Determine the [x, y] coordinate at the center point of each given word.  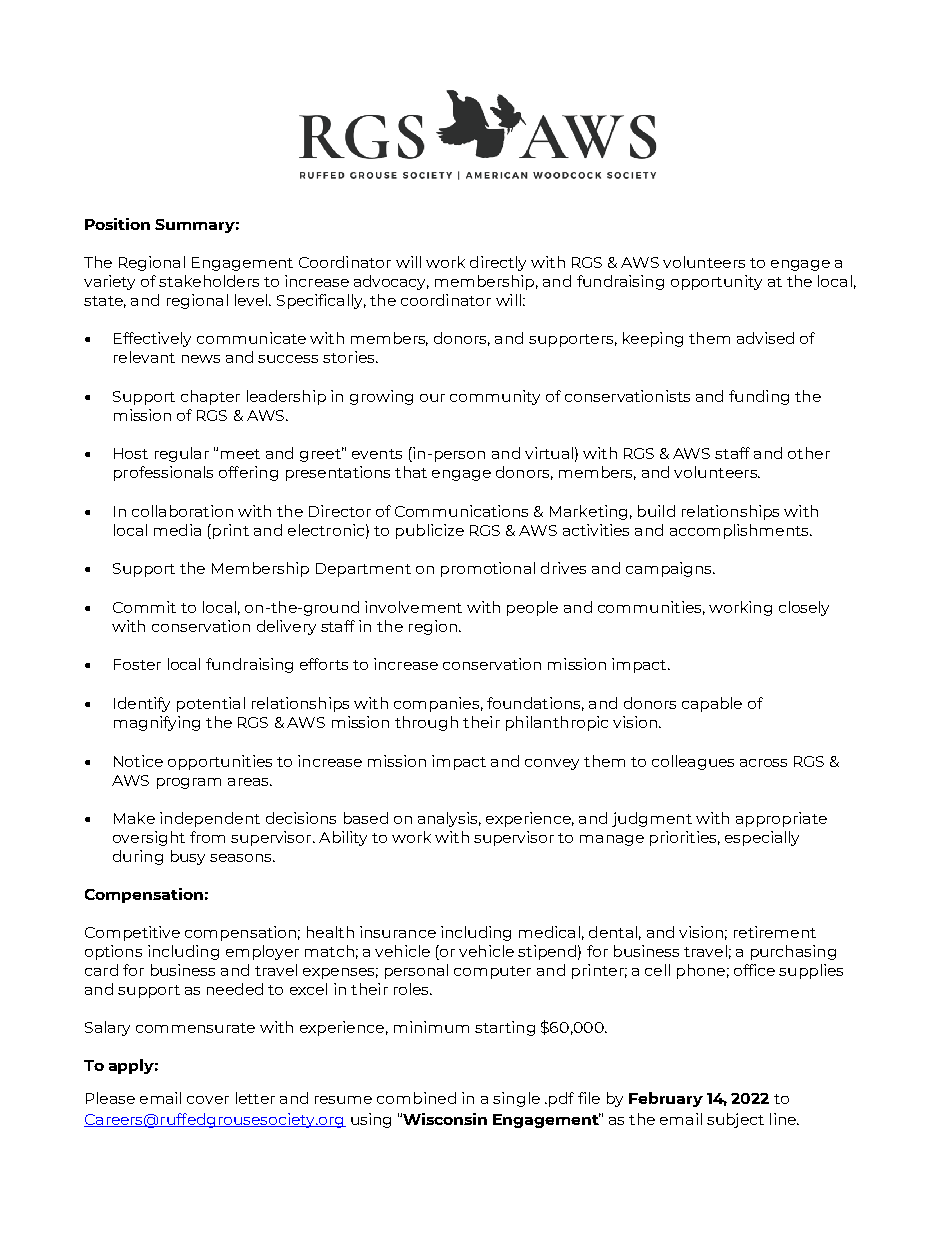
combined [416, 1098]
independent [210, 819]
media [177, 530]
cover [208, 1100]
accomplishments [740, 531]
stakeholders [209, 281]
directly [498, 263]
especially [762, 838]
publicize [430, 531]
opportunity [716, 282]
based [366, 818]
